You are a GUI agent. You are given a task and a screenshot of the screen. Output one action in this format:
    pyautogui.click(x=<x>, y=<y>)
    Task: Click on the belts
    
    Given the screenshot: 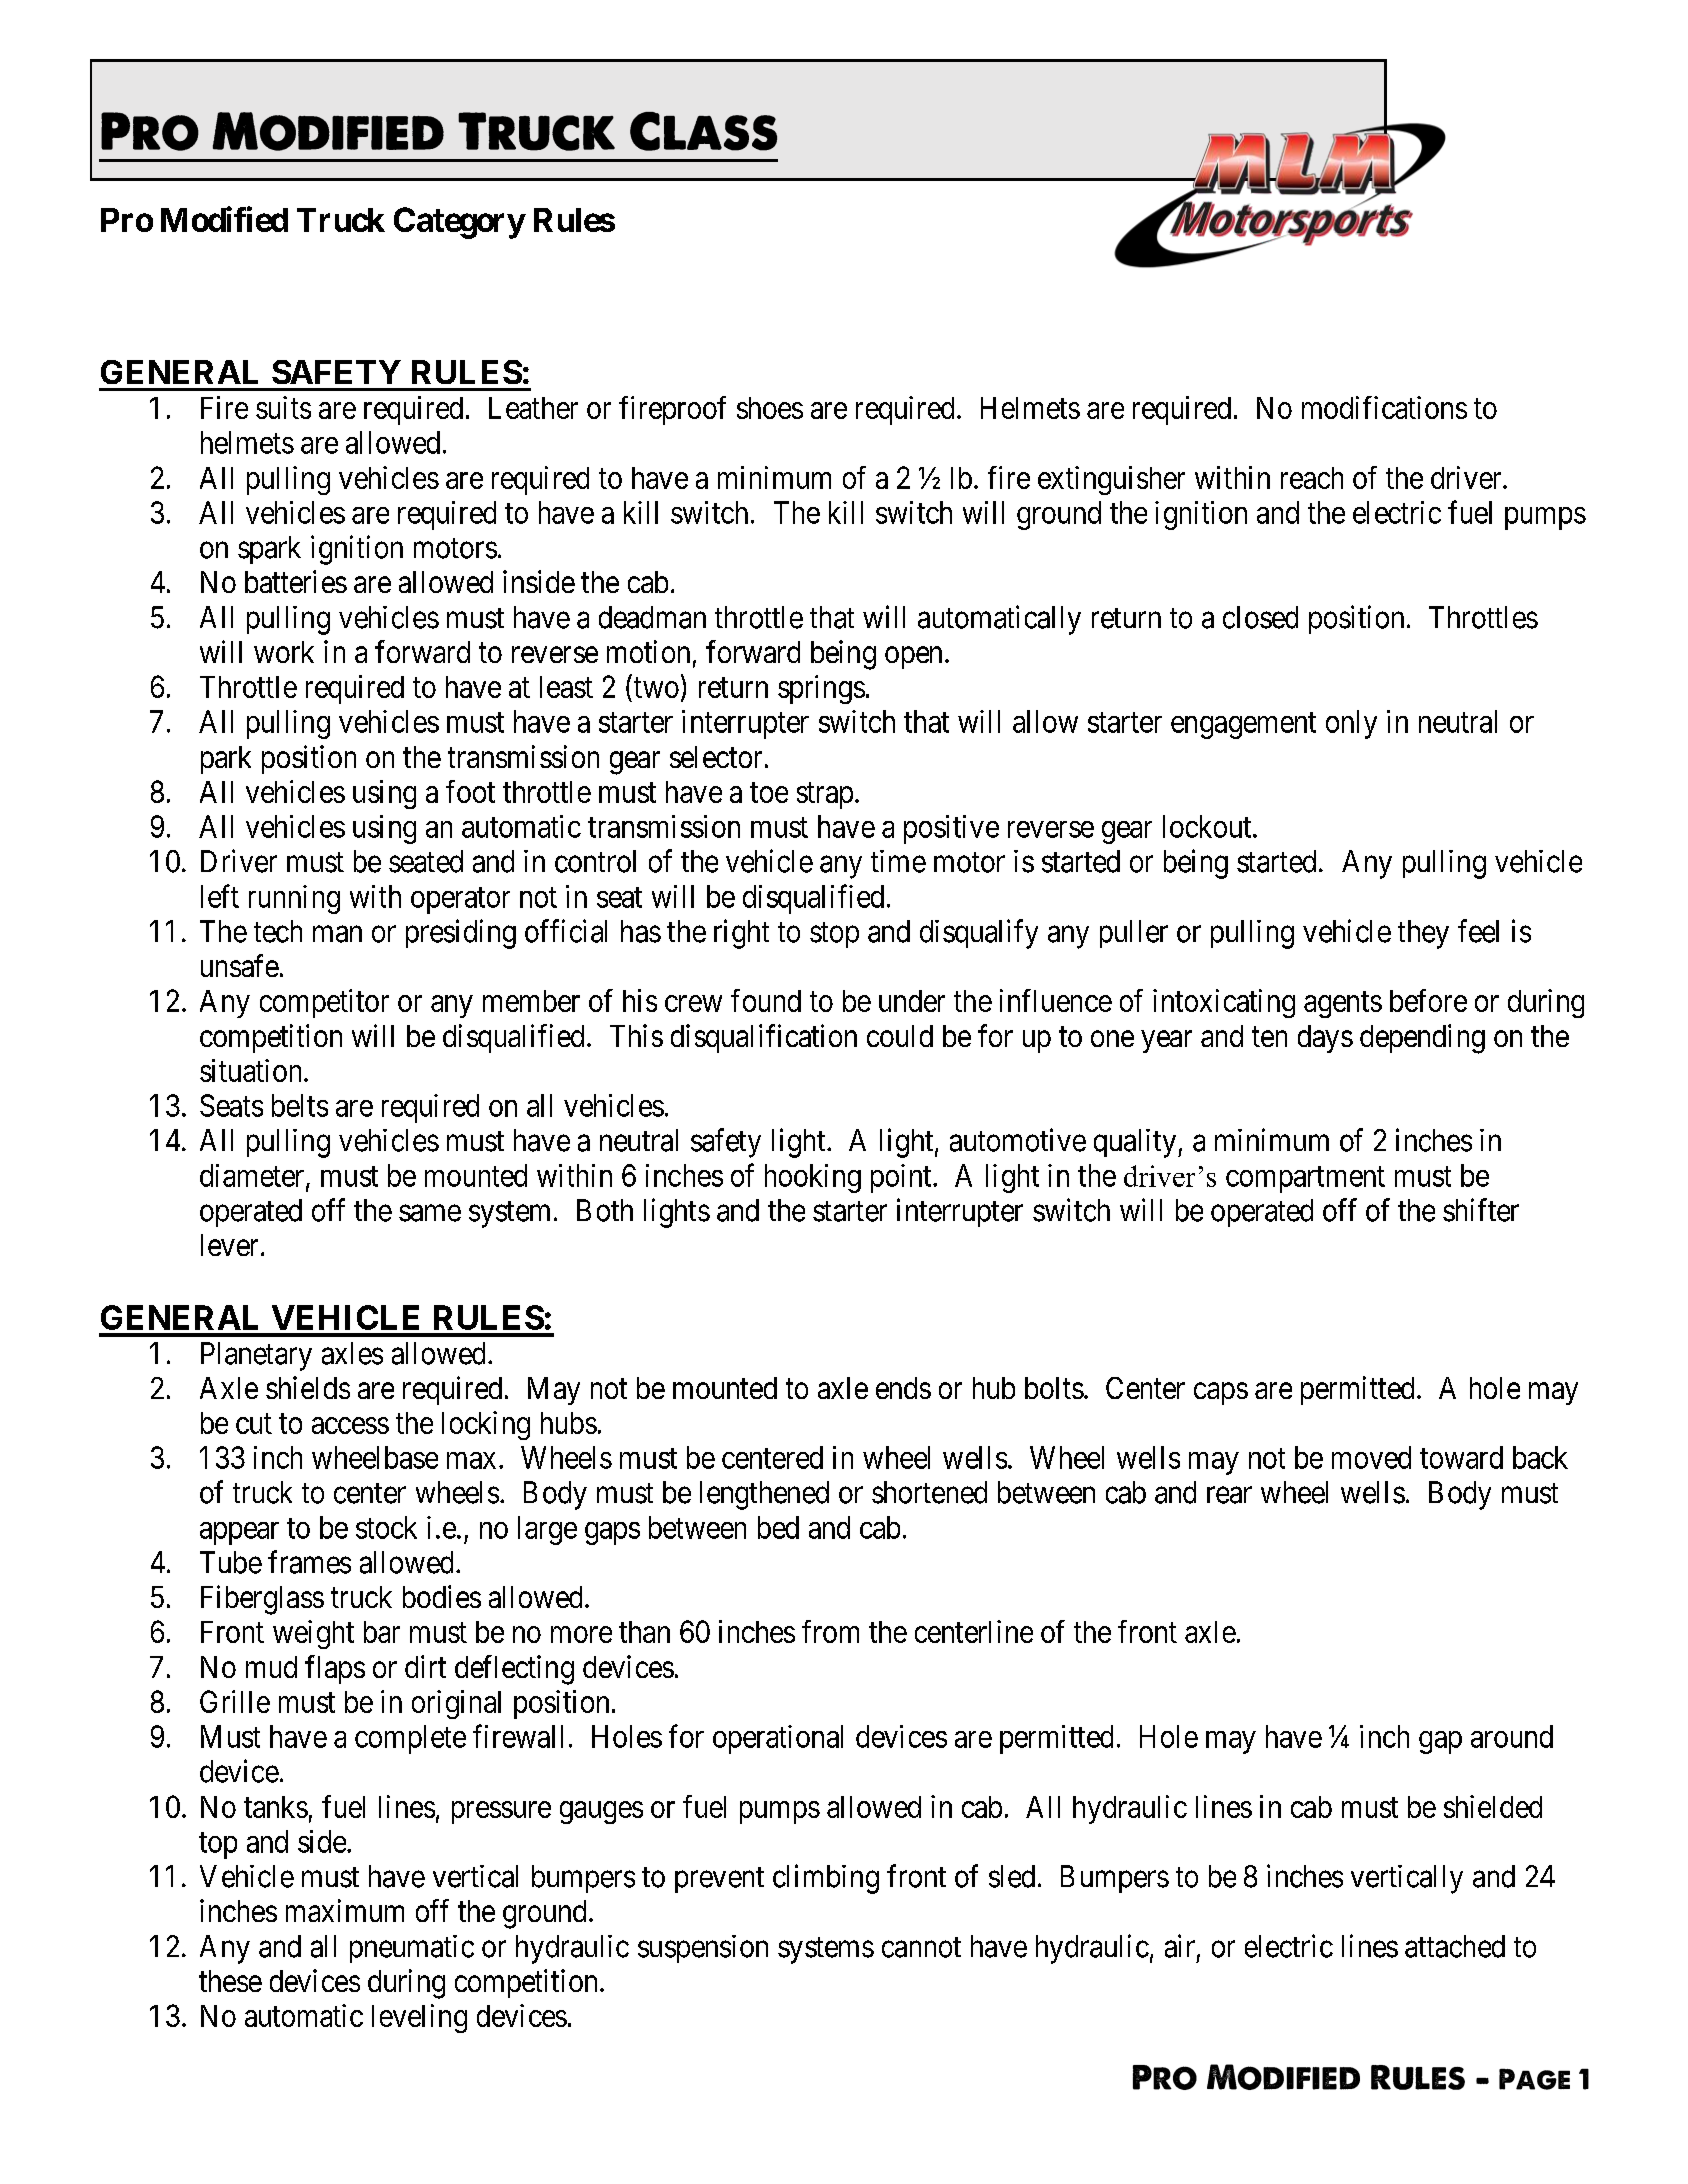 What is the action you would take?
    pyautogui.click(x=300, y=1105)
